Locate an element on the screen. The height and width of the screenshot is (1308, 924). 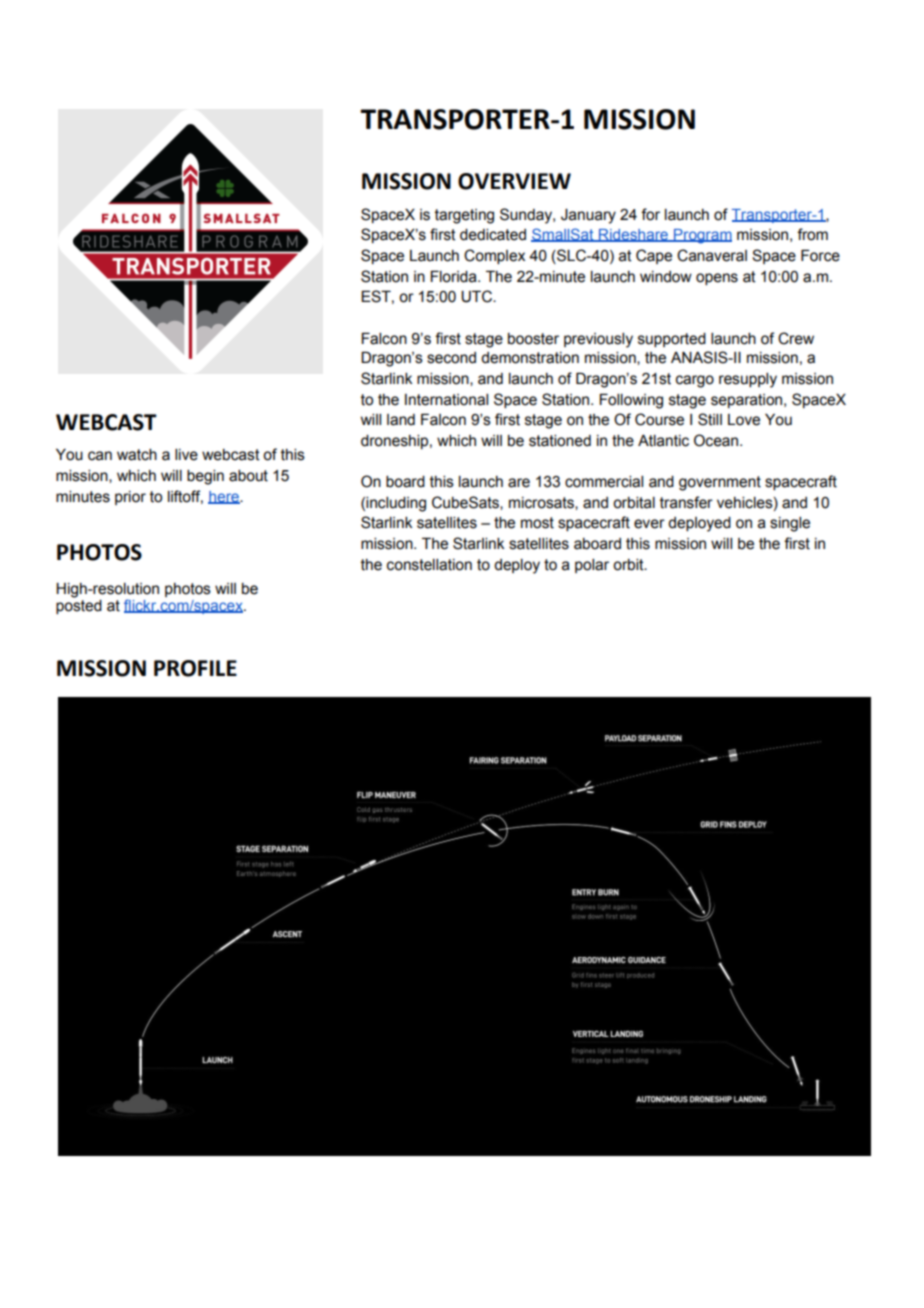
live is located at coordinates (186, 455).
